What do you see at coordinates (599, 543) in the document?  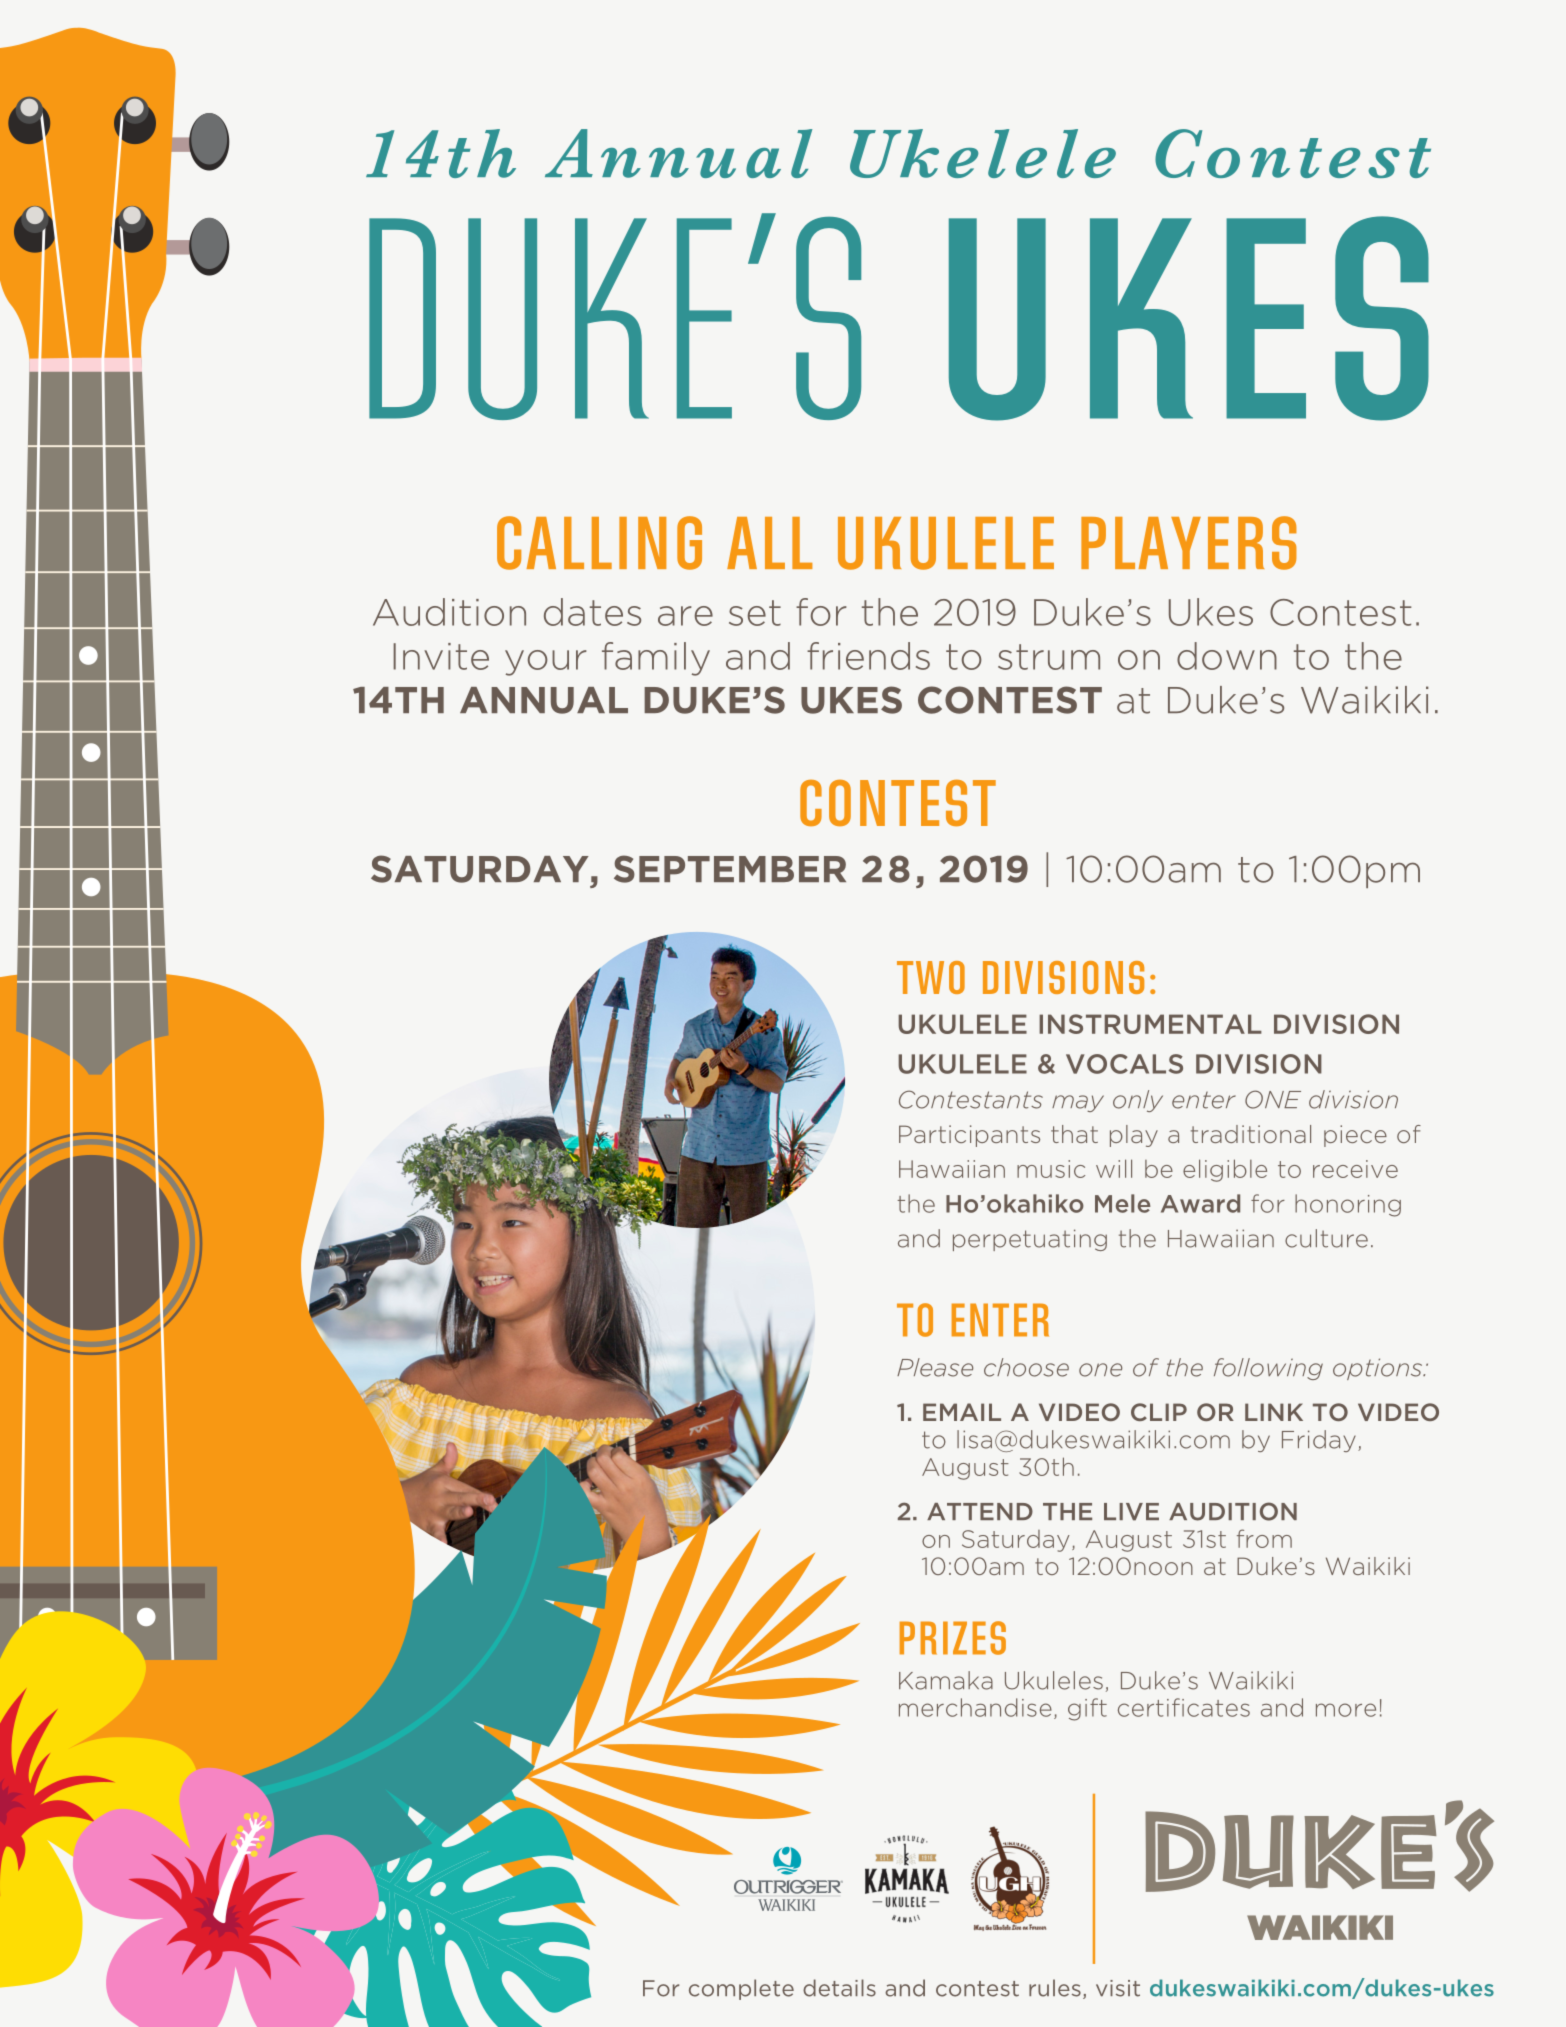 I see `CALLING` at bounding box center [599, 543].
